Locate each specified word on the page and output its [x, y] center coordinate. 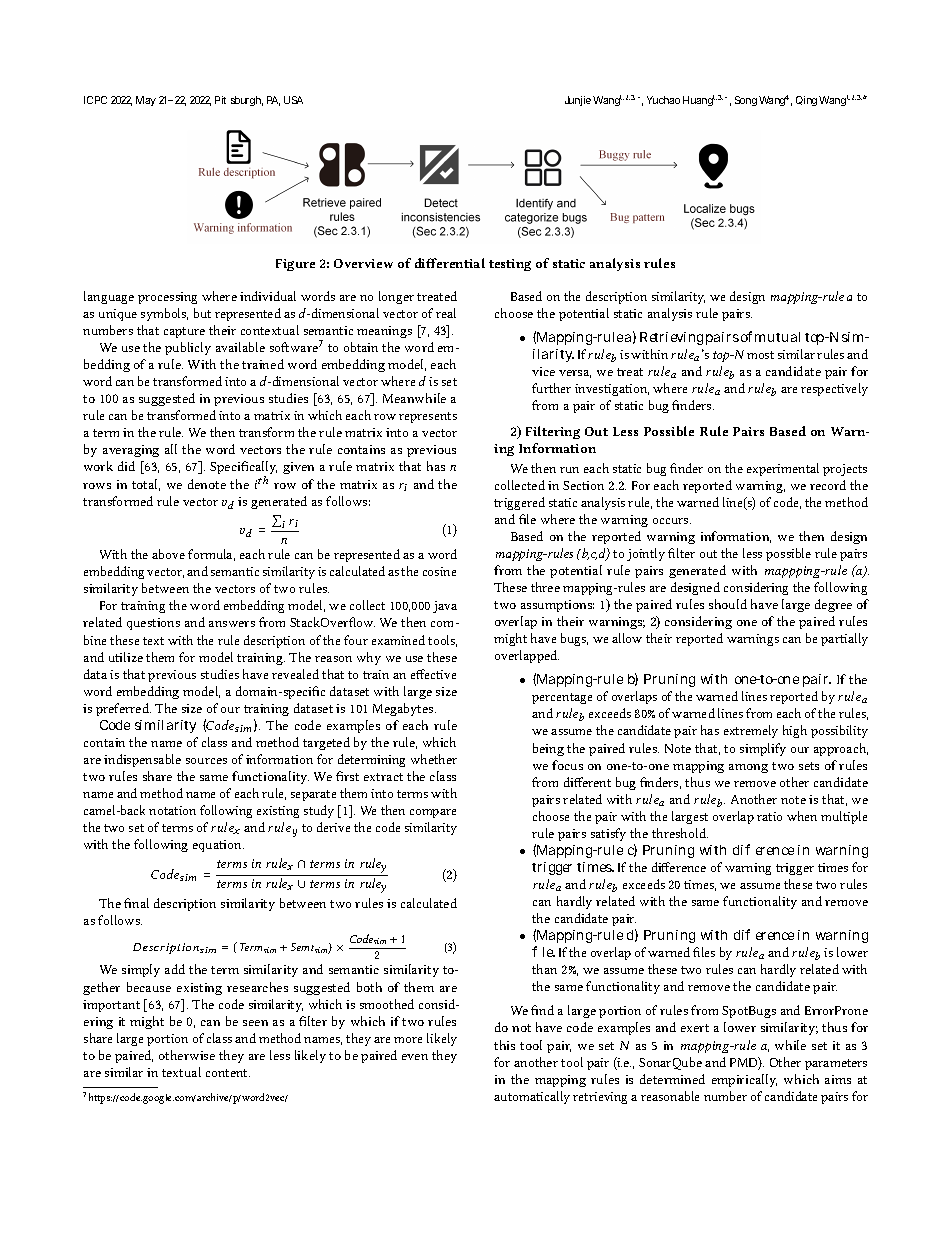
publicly [188, 348]
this [504, 1045]
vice [543, 371]
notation [172, 810]
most [760, 355]
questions [153, 624]
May [146, 101]
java [445, 607]
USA [293, 100]
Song [746, 101]
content [228, 1073]
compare [433, 813]
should [728, 604]
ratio [769, 816]
